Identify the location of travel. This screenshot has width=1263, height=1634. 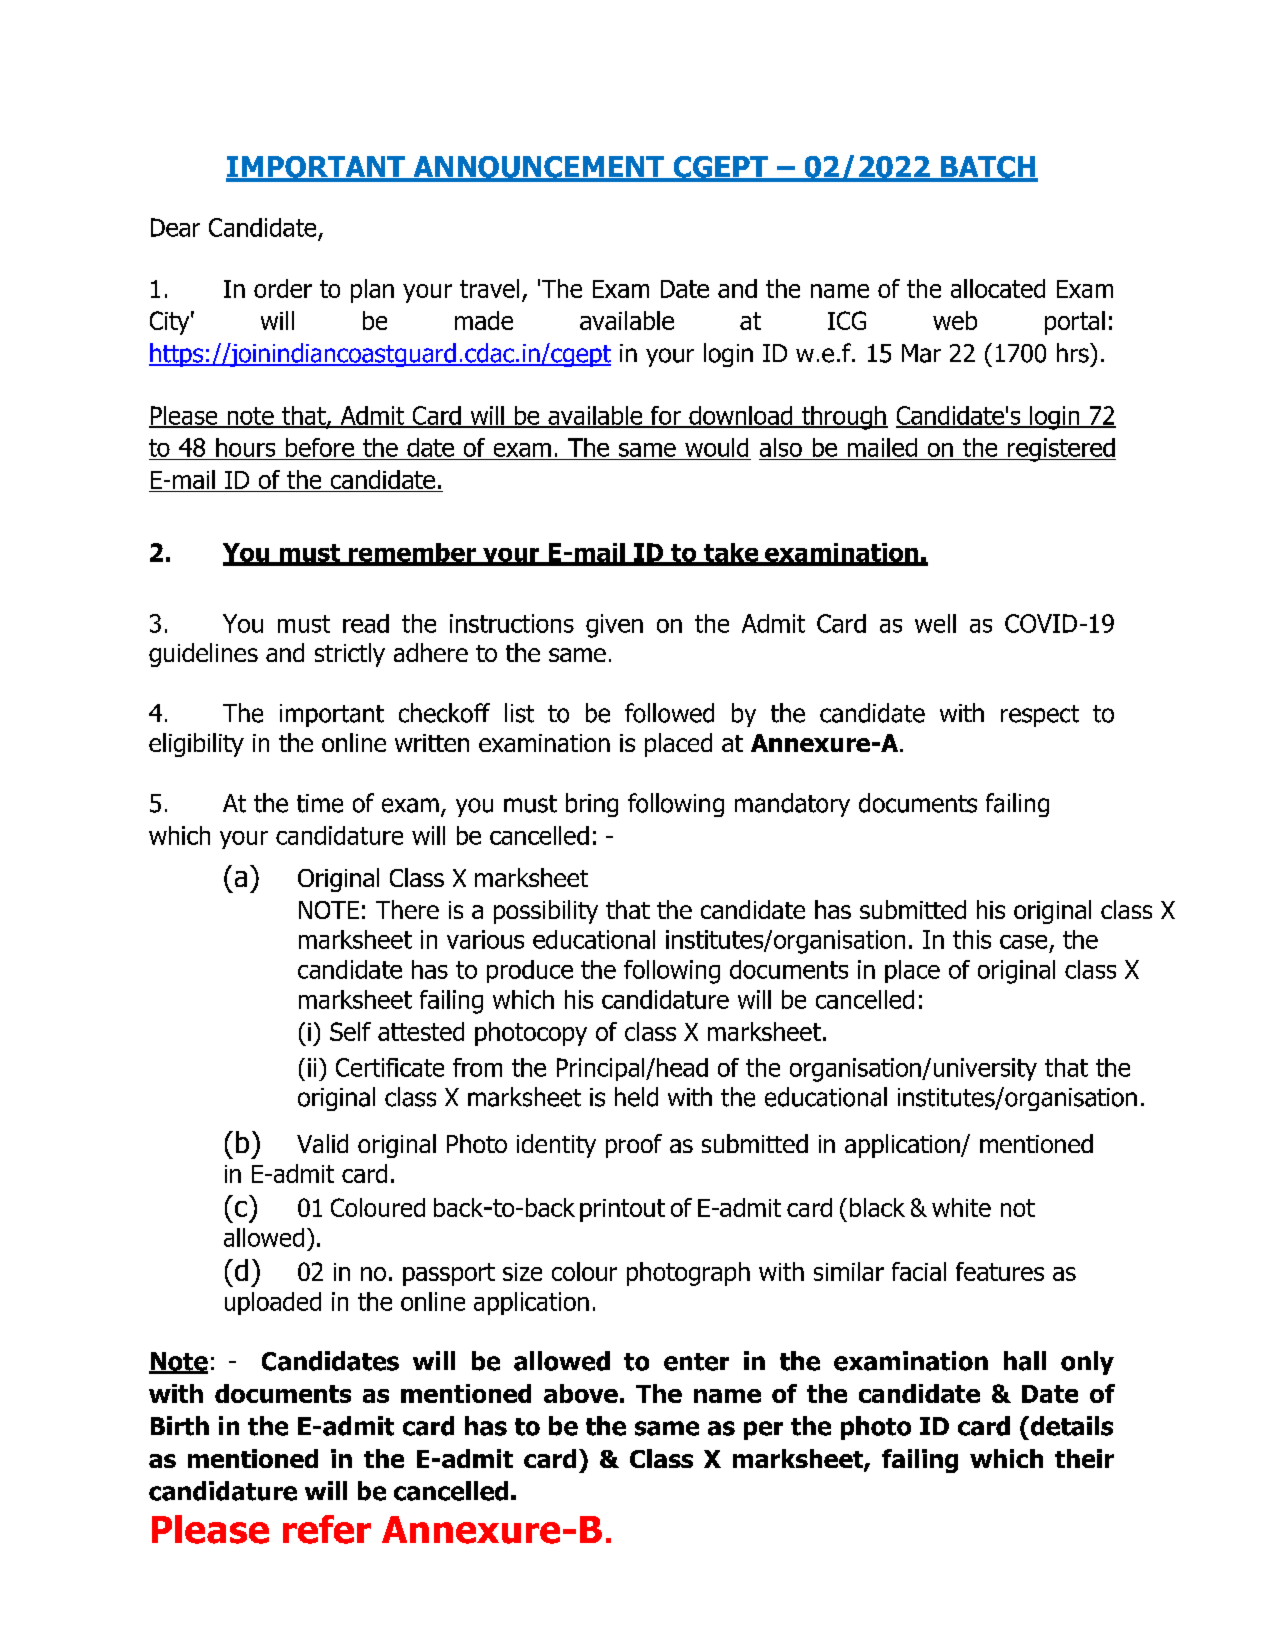
(489, 288).
